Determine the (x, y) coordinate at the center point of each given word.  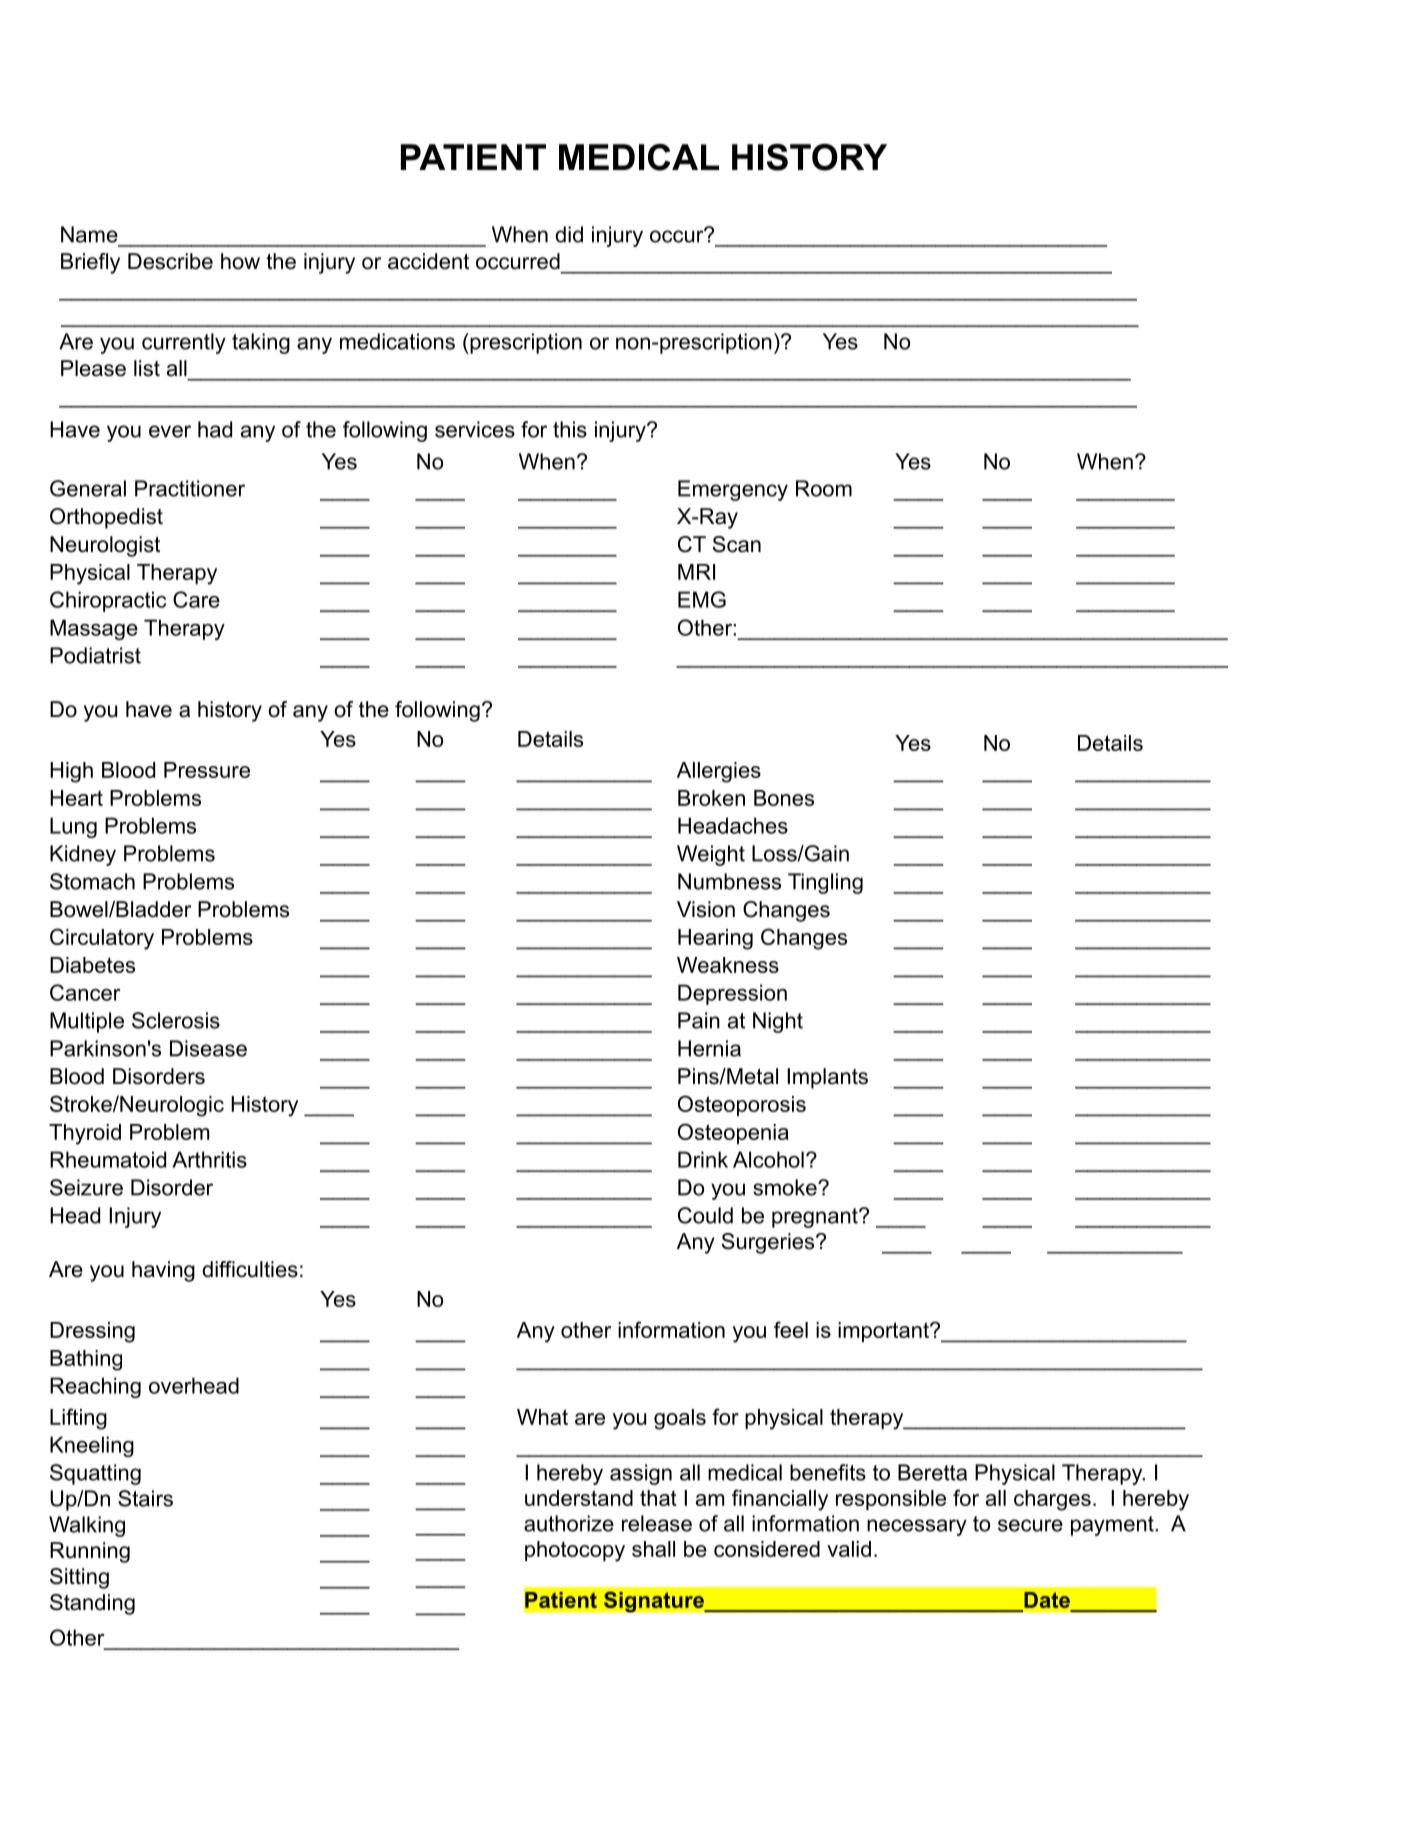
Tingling (825, 883)
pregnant (816, 1218)
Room (824, 488)
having (163, 1271)
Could (705, 1215)
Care (196, 599)
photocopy (575, 1551)
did (569, 234)
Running (90, 1552)
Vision (706, 909)
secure (1030, 1525)
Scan (737, 544)
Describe (170, 261)
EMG (702, 599)
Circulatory (102, 939)
